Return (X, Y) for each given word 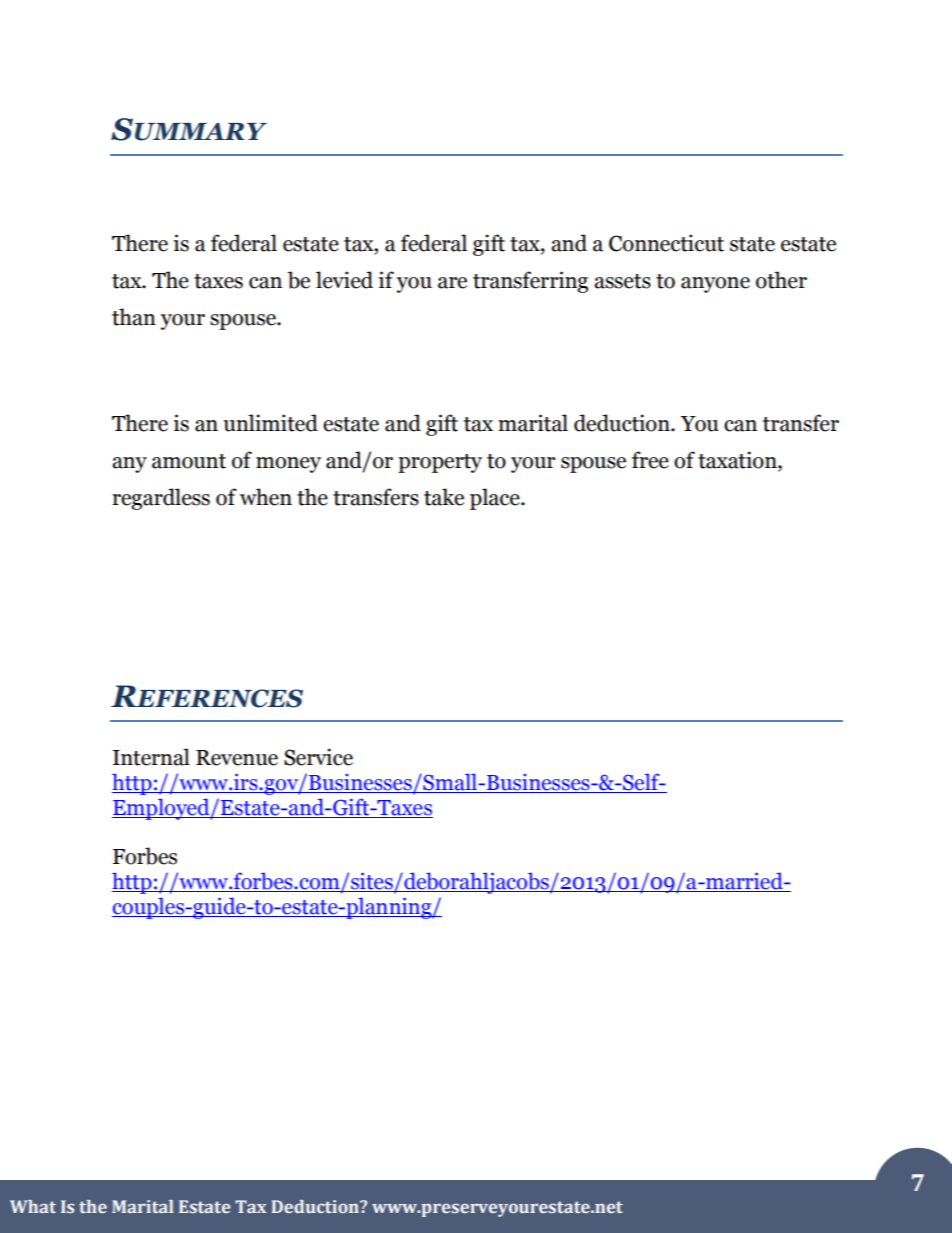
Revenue (237, 758)
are (452, 283)
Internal (151, 757)
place (496, 499)
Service (318, 757)
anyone (715, 285)
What (33, 1206)
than (134, 317)
